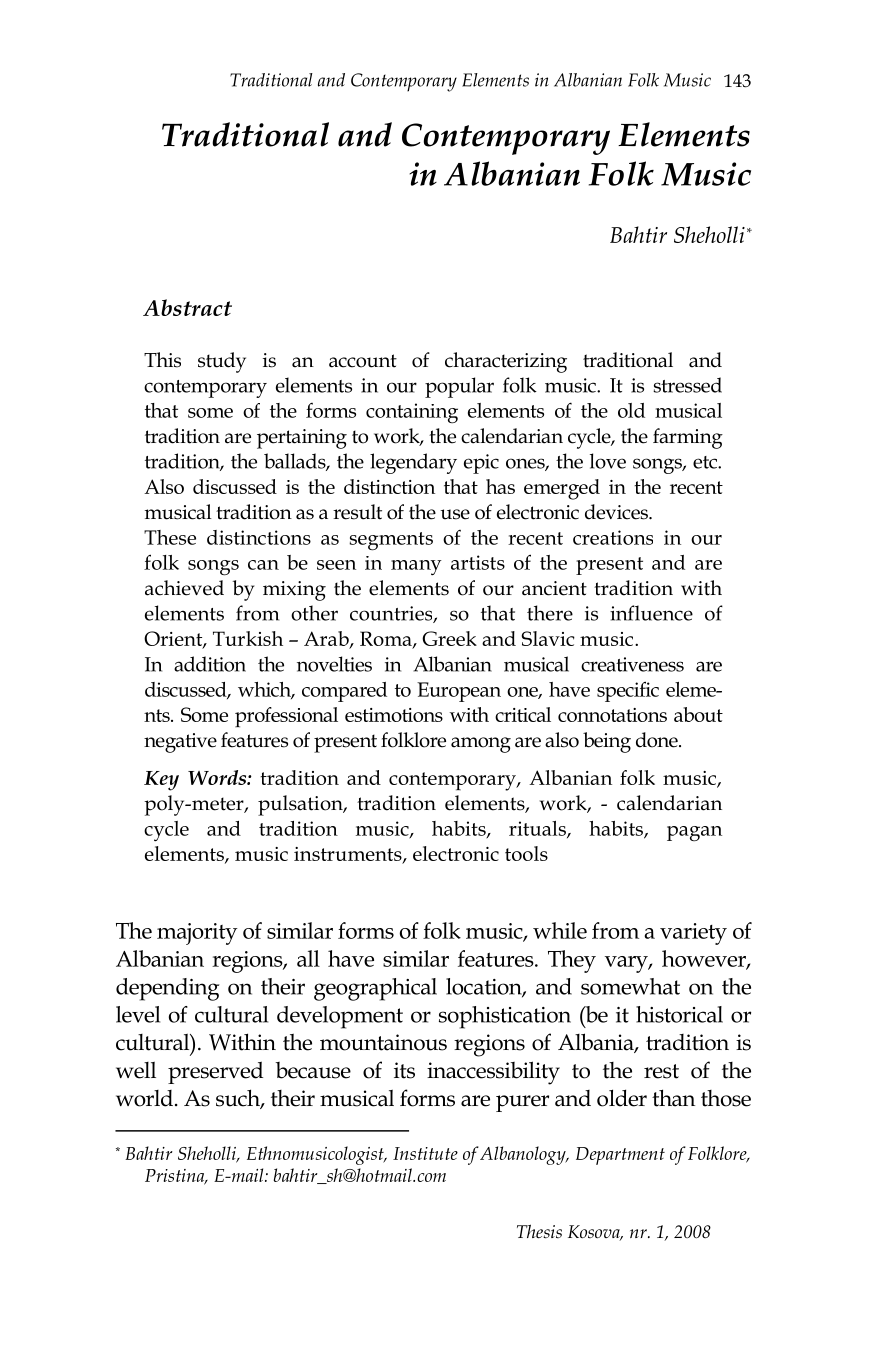  Describe the element at coordinates (679, 1014) in the screenshot. I see `historical` at that location.
